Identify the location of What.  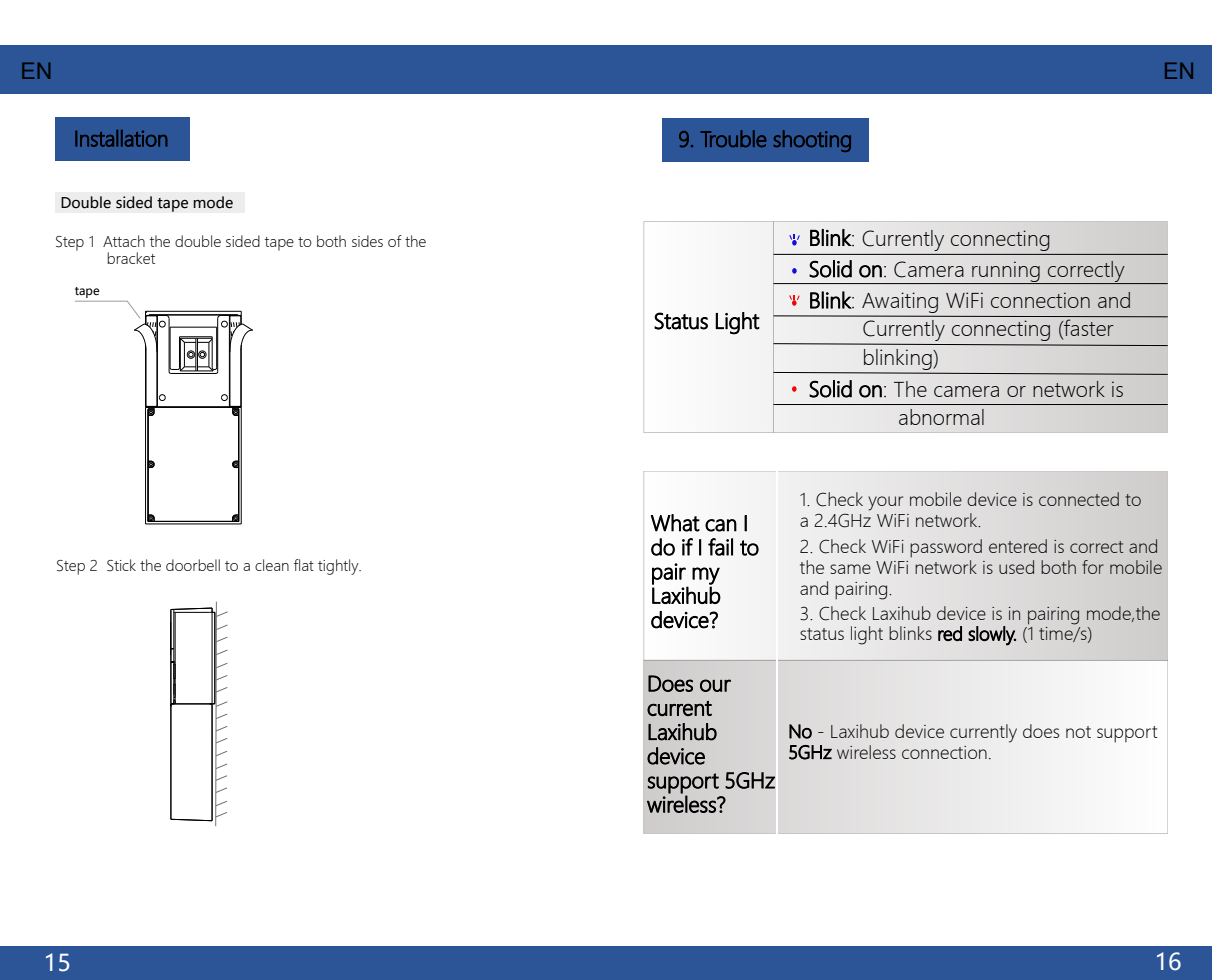
(675, 523).
